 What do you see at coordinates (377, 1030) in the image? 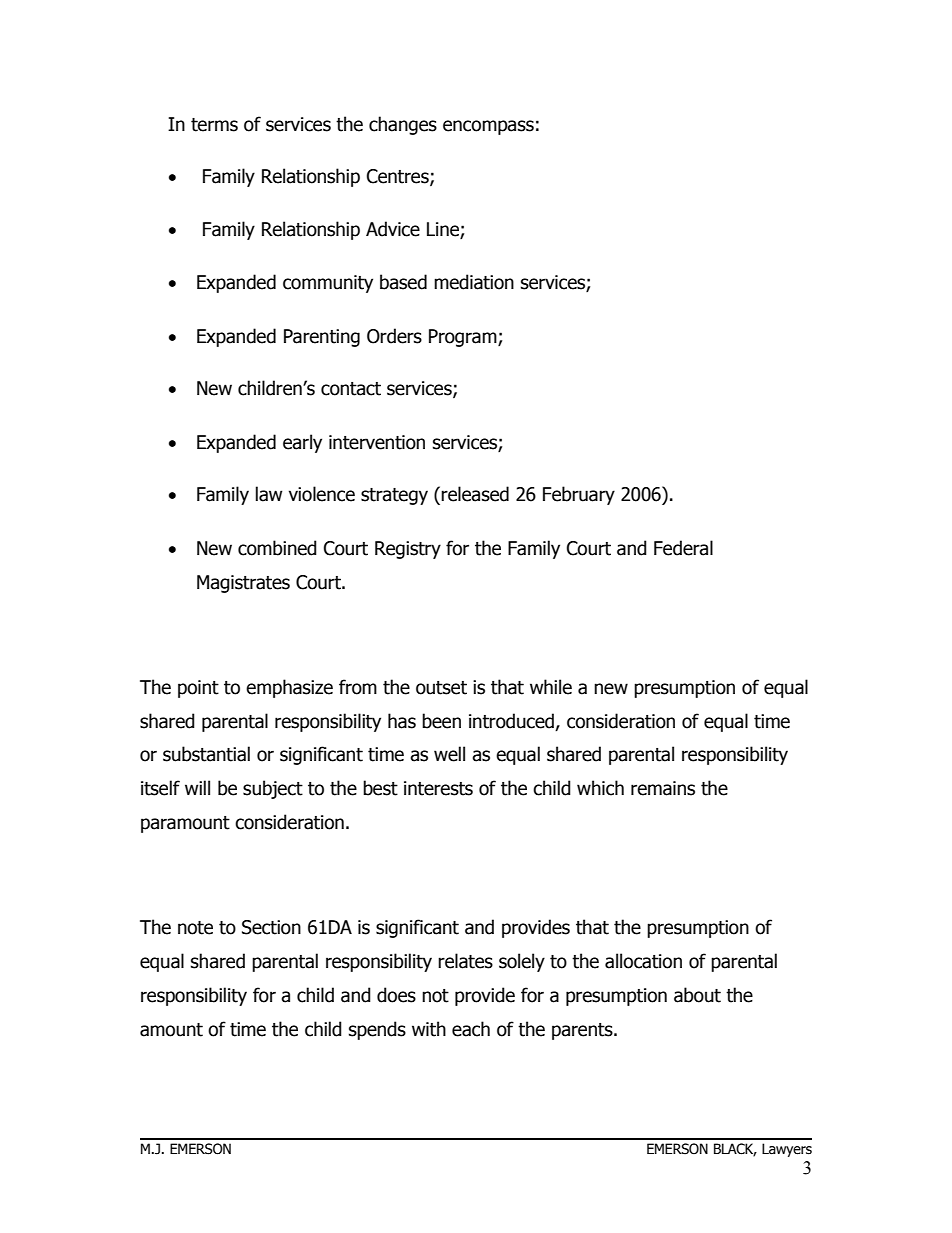
I see `spends` at bounding box center [377, 1030].
